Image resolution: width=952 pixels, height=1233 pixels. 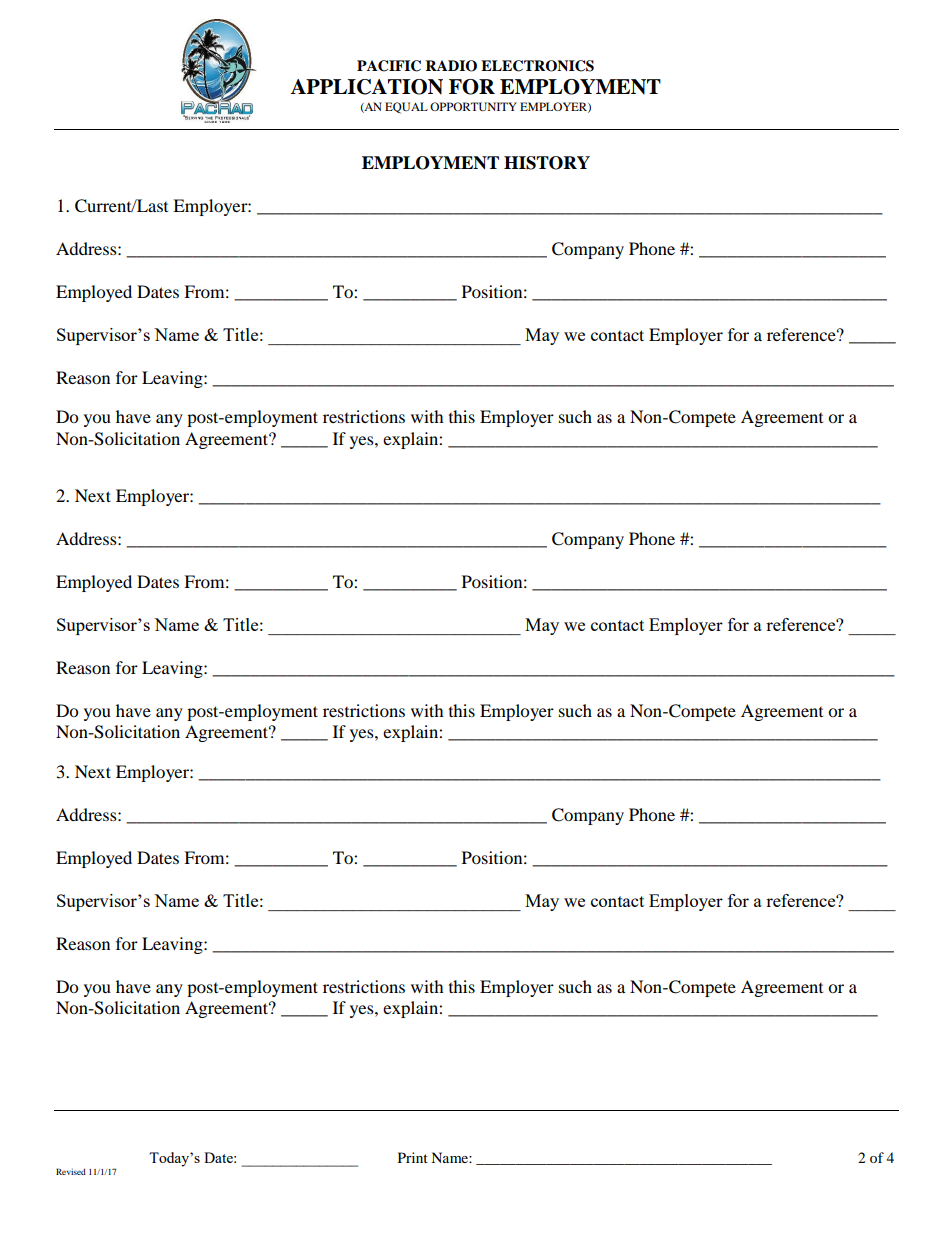 What do you see at coordinates (413, 1157) in the page?
I see `Print` at bounding box center [413, 1157].
